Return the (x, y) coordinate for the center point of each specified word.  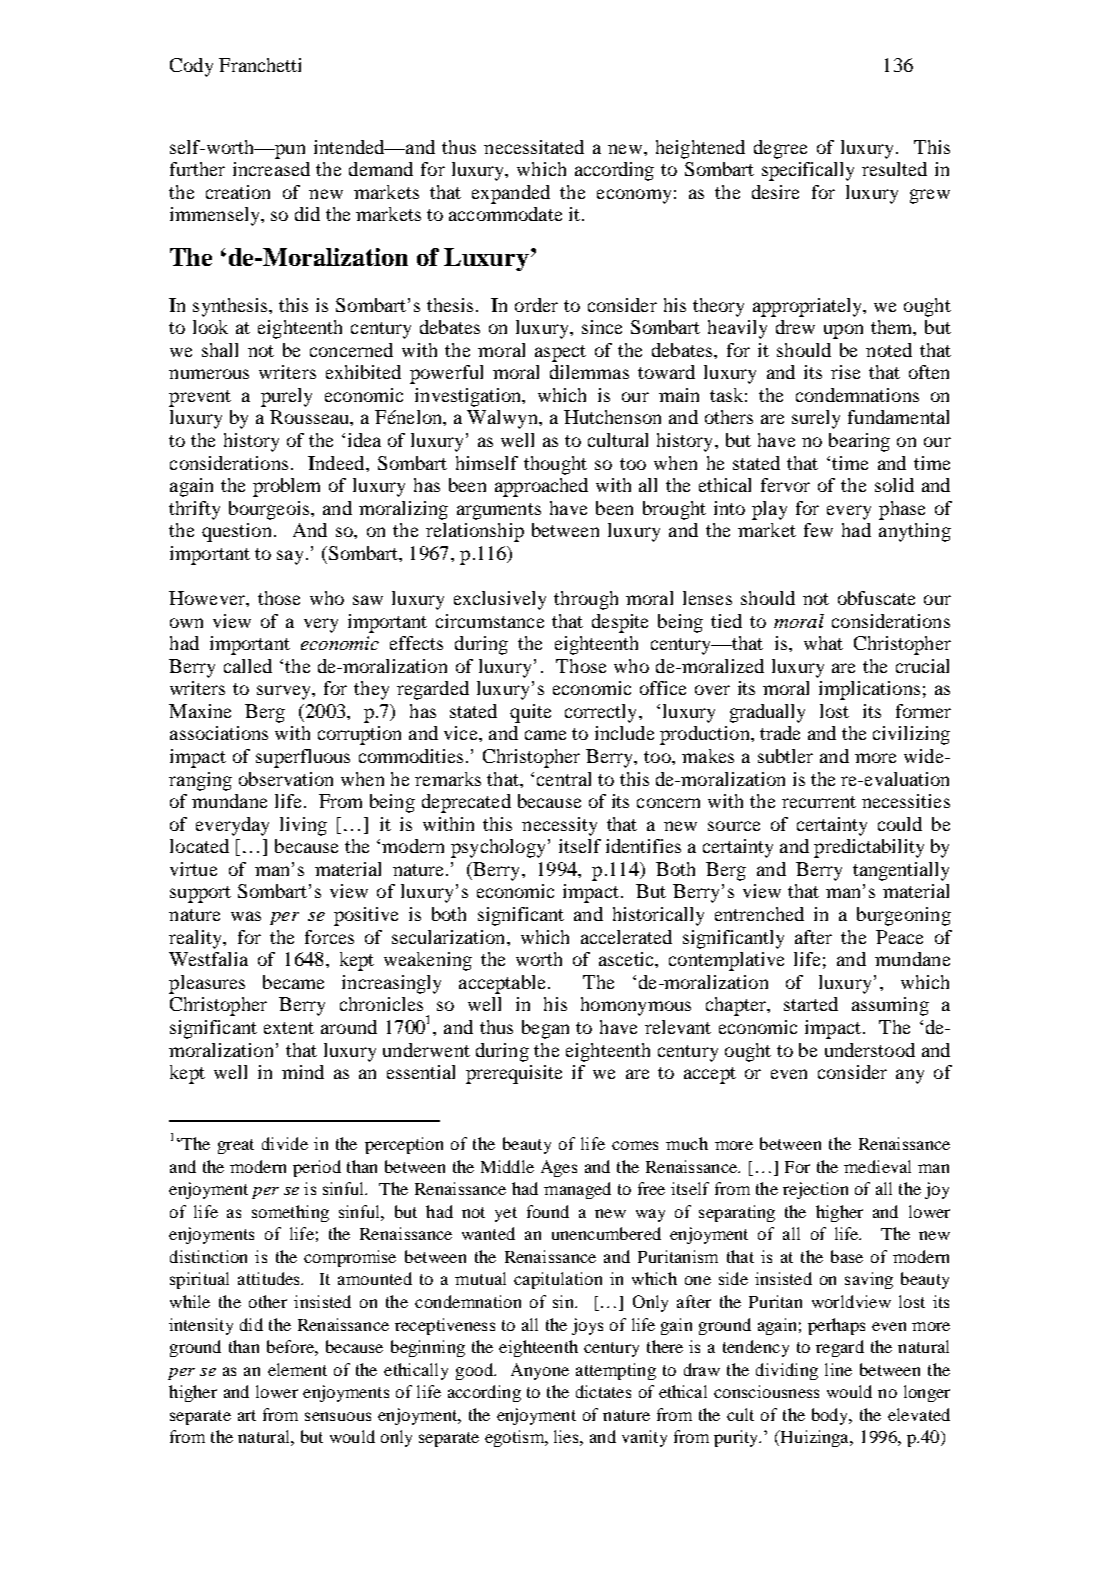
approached (541, 487)
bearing (859, 442)
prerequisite (514, 1074)
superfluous (303, 758)
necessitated (534, 147)
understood (870, 1050)
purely (286, 397)
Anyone (540, 1371)
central (564, 779)
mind (303, 1072)
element (297, 1369)
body (831, 1416)
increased (271, 169)
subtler (785, 756)
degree (780, 149)
